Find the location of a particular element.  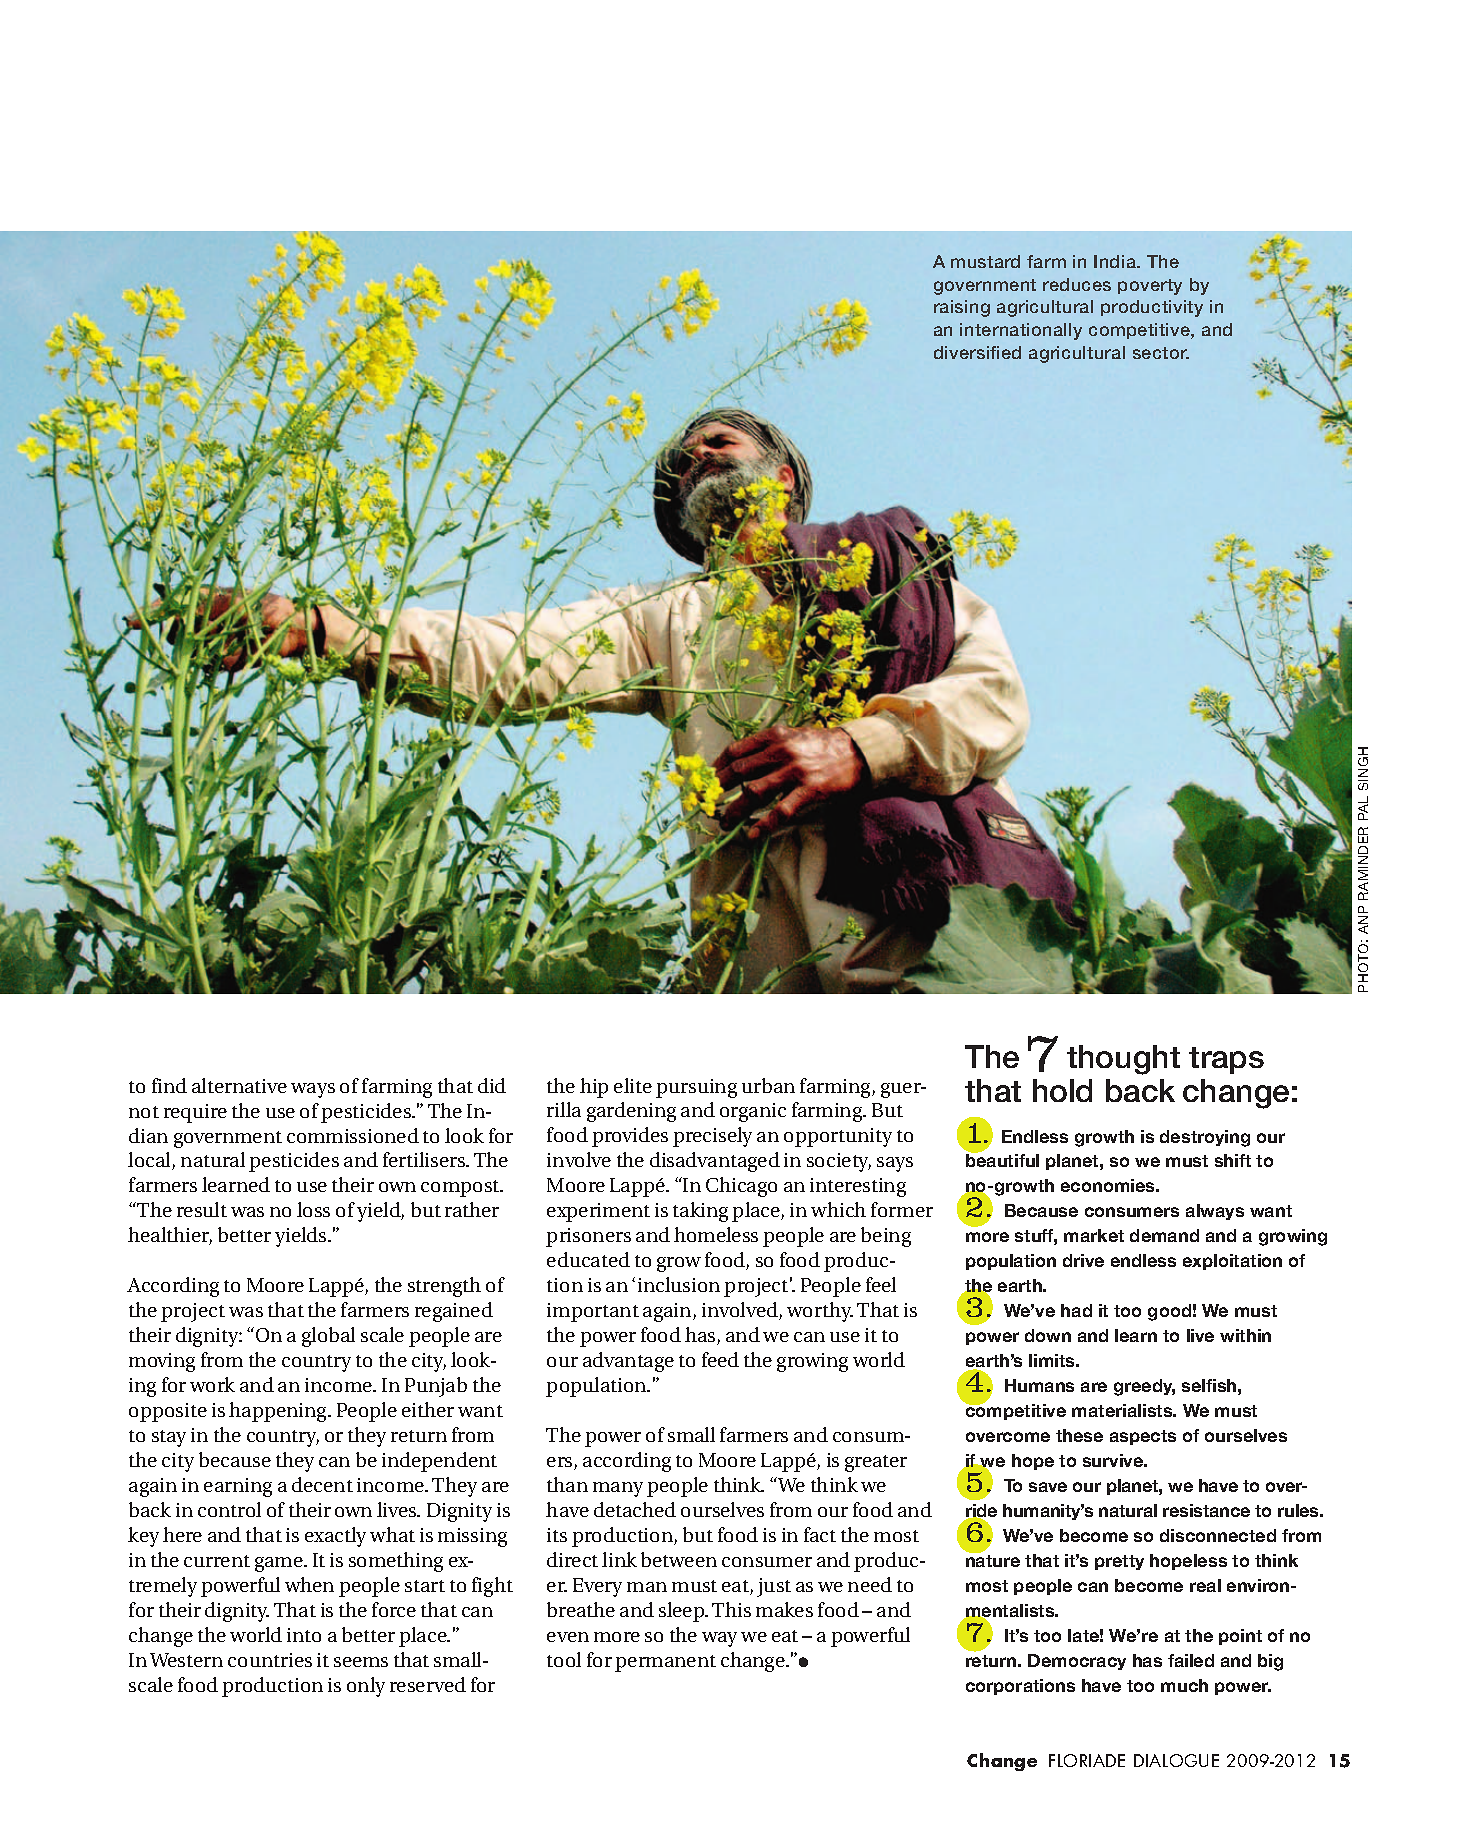

loss is located at coordinates (313, 1209).
